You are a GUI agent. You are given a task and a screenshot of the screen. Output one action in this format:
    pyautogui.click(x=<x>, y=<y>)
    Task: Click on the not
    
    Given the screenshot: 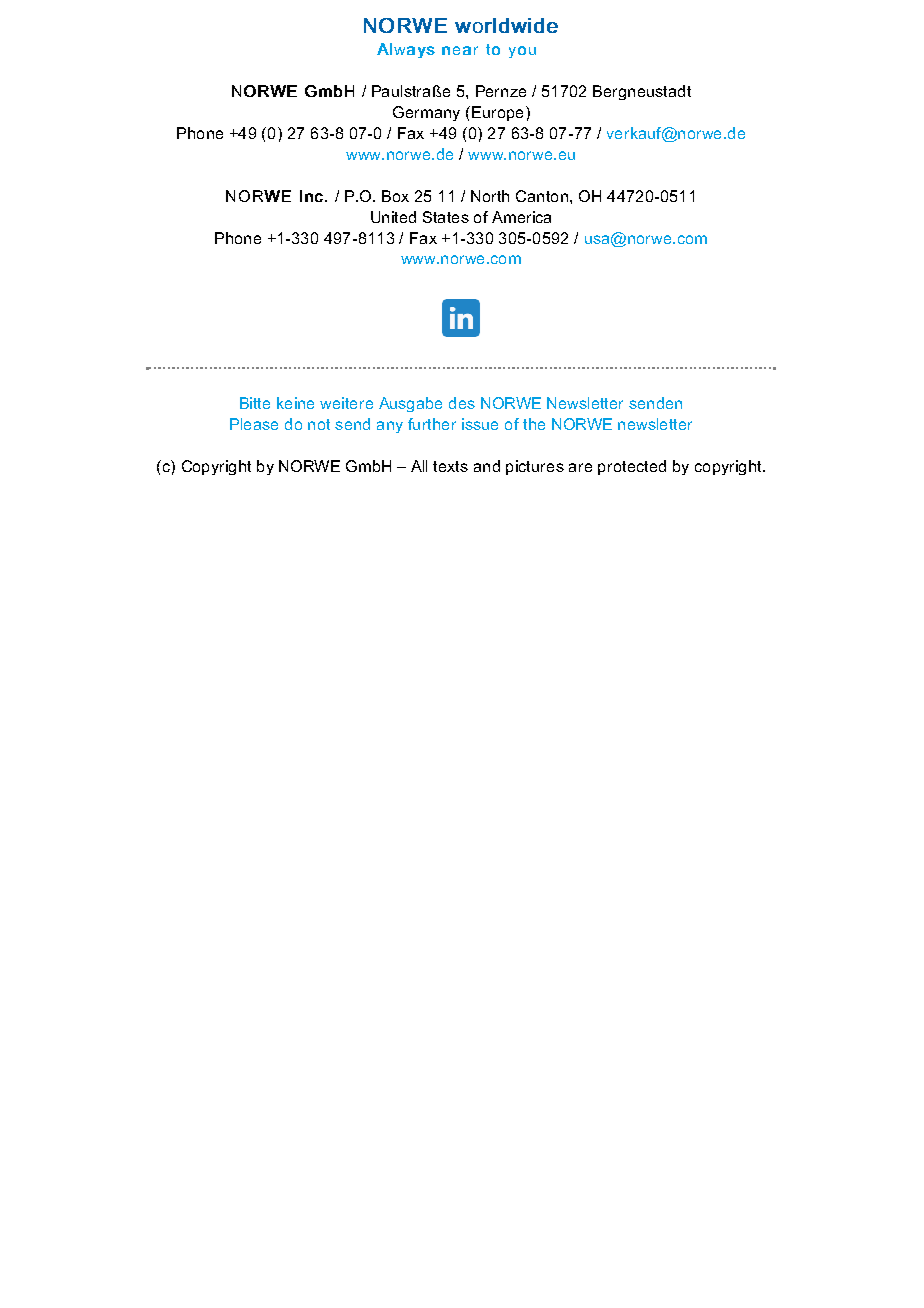 What is the action you would take?
    pyautogui.click(x=319, y=424)
